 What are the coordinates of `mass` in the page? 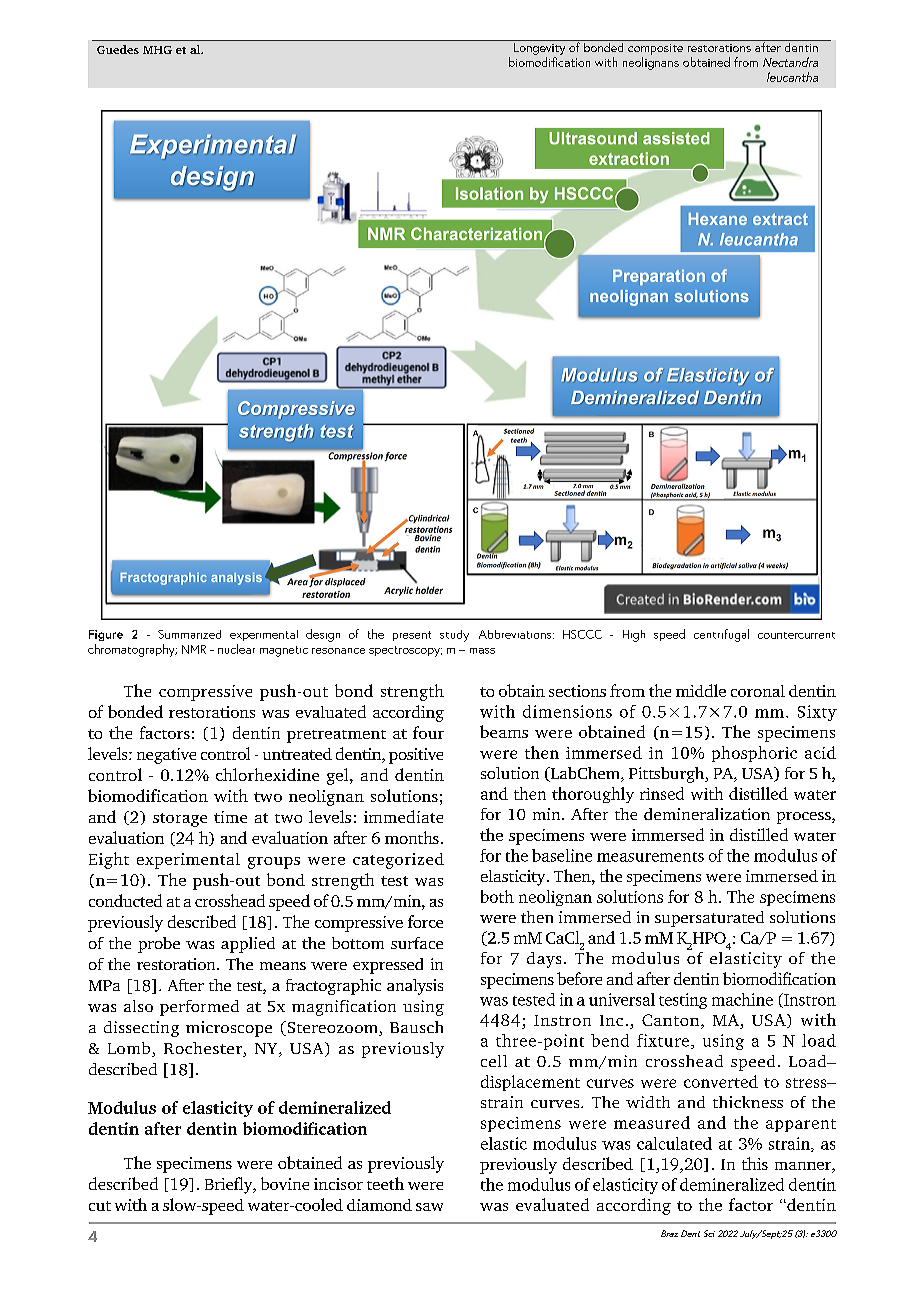 It's located at (482, 651).
